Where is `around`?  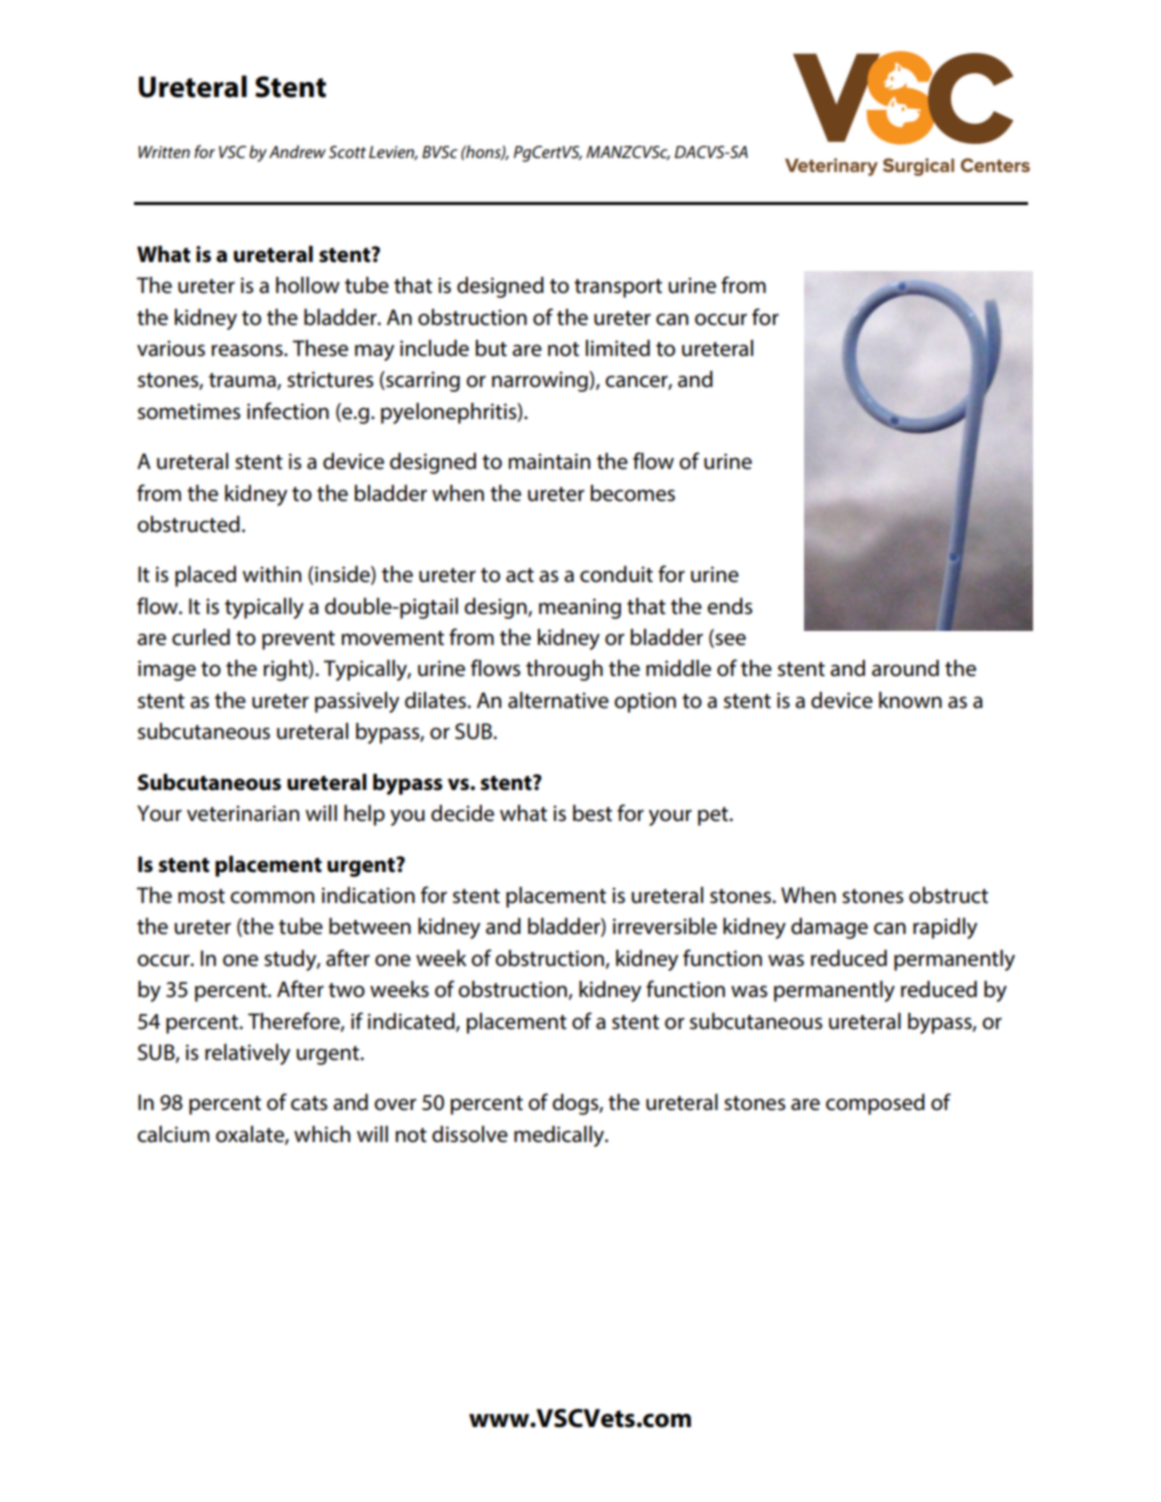 around is located at coordinates (905, 668).
